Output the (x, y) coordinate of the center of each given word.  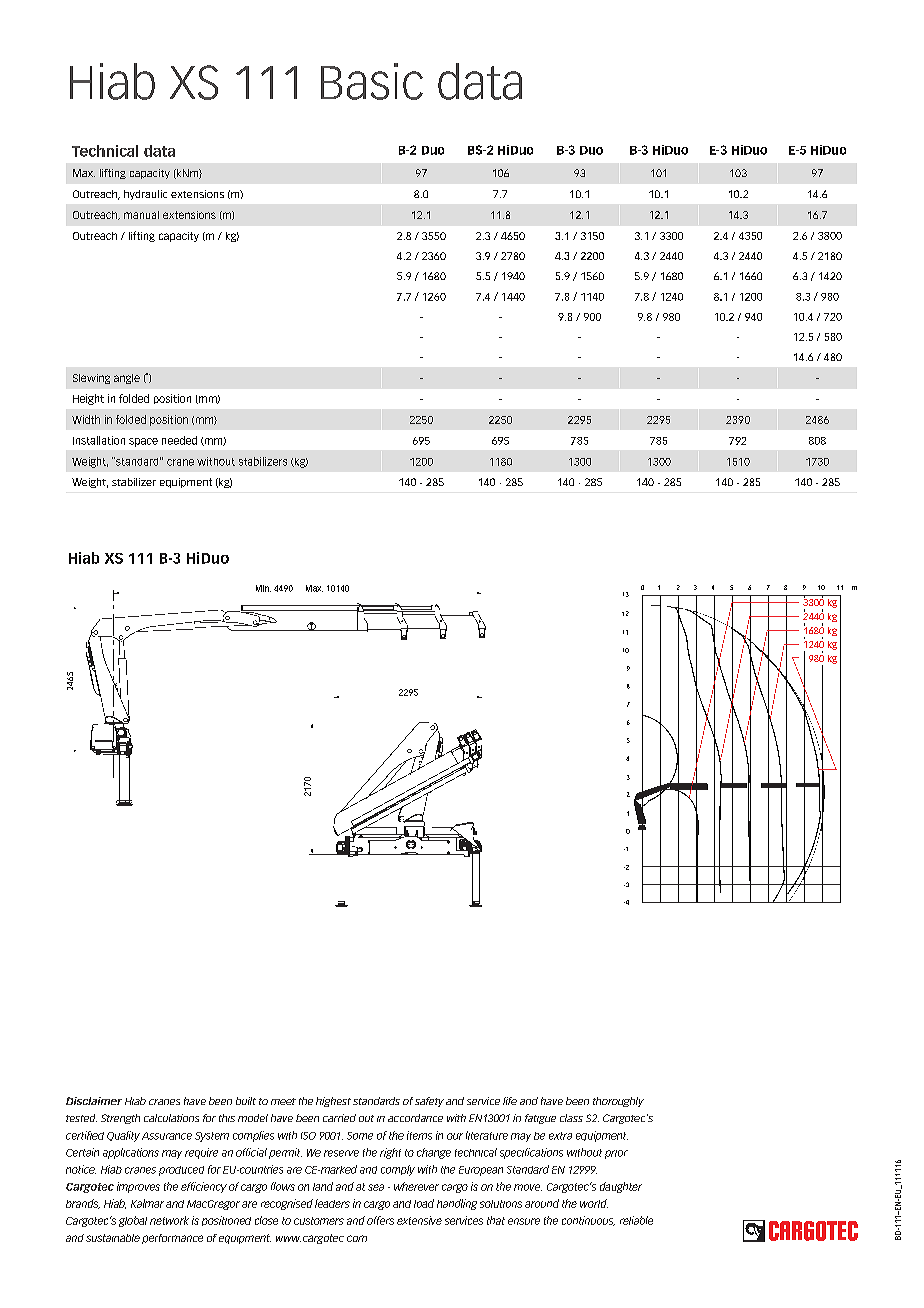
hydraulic (145, 195)
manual (141, 215)
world (594, 1203)
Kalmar (147, 1203)
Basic (372, 81)
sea (376, 1187)
